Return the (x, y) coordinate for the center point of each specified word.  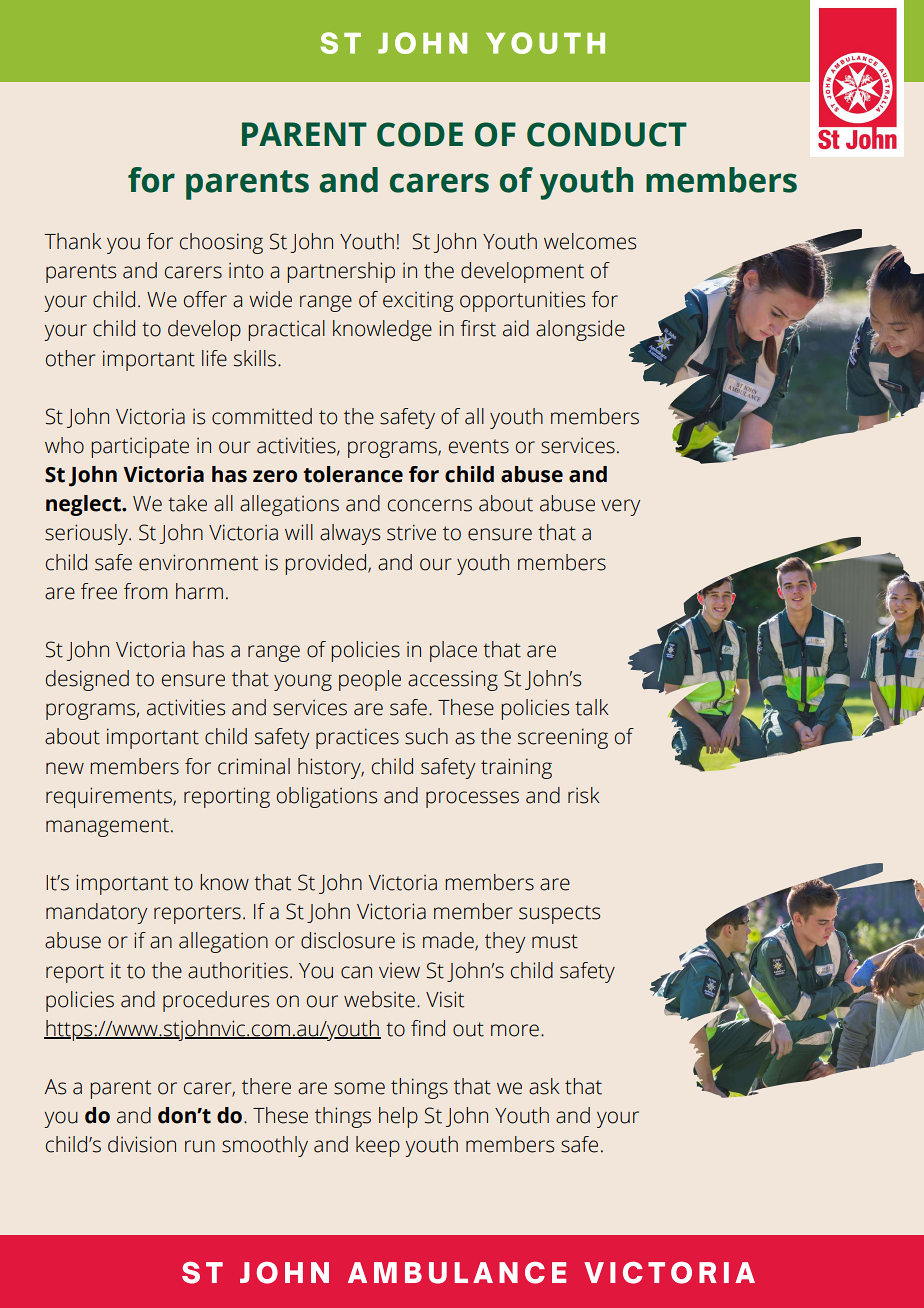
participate (140, 447)
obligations (327, 797)
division (142, 1144)
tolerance (353, 474)
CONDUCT (607, 134)
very (620, 507)
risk (584, 795)
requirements (110, 797)
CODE (420, 134)
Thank (73, 241)
